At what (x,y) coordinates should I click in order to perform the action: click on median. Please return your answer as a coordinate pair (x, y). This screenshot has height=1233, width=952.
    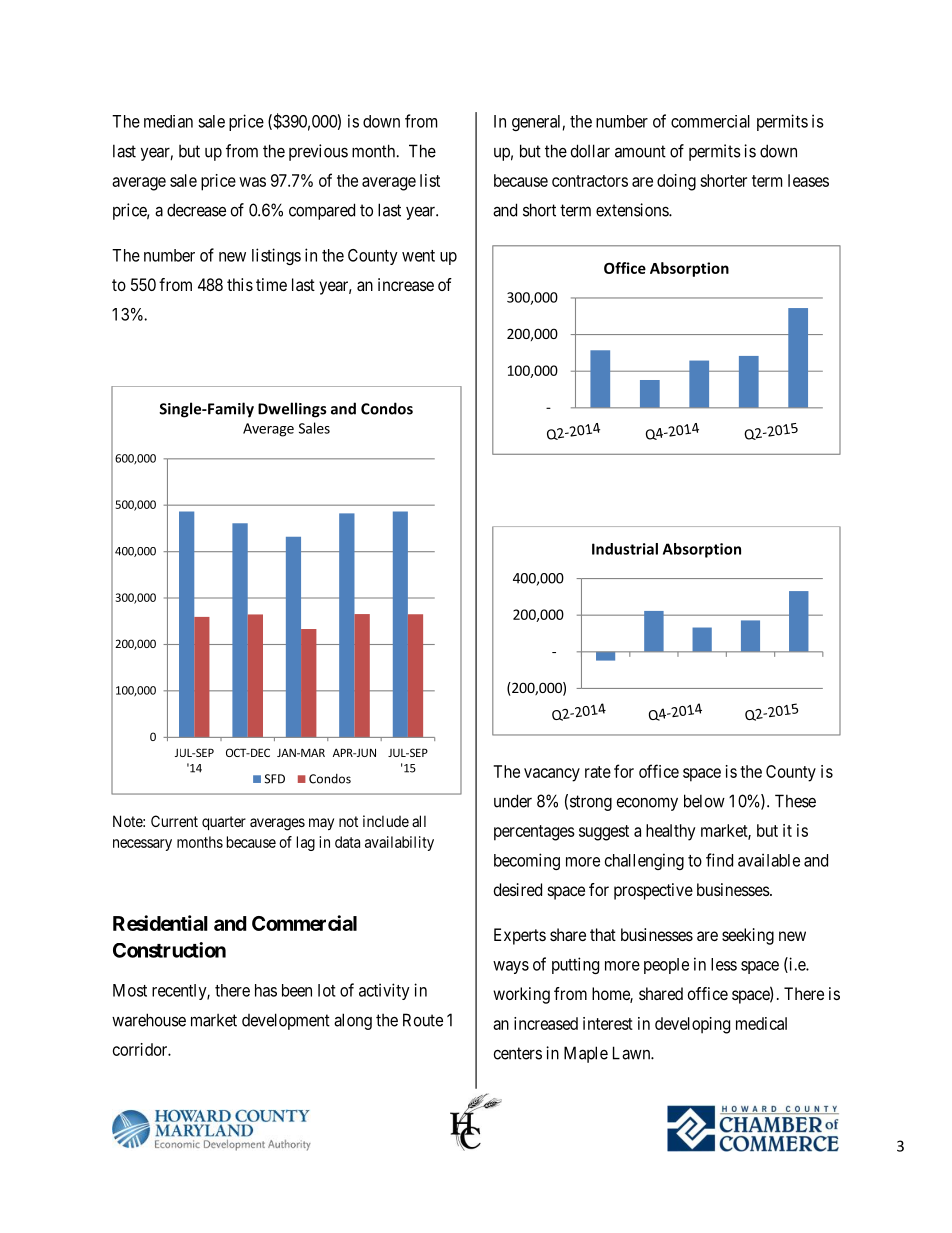
    Looking at the image, I should click on (168, 121).
